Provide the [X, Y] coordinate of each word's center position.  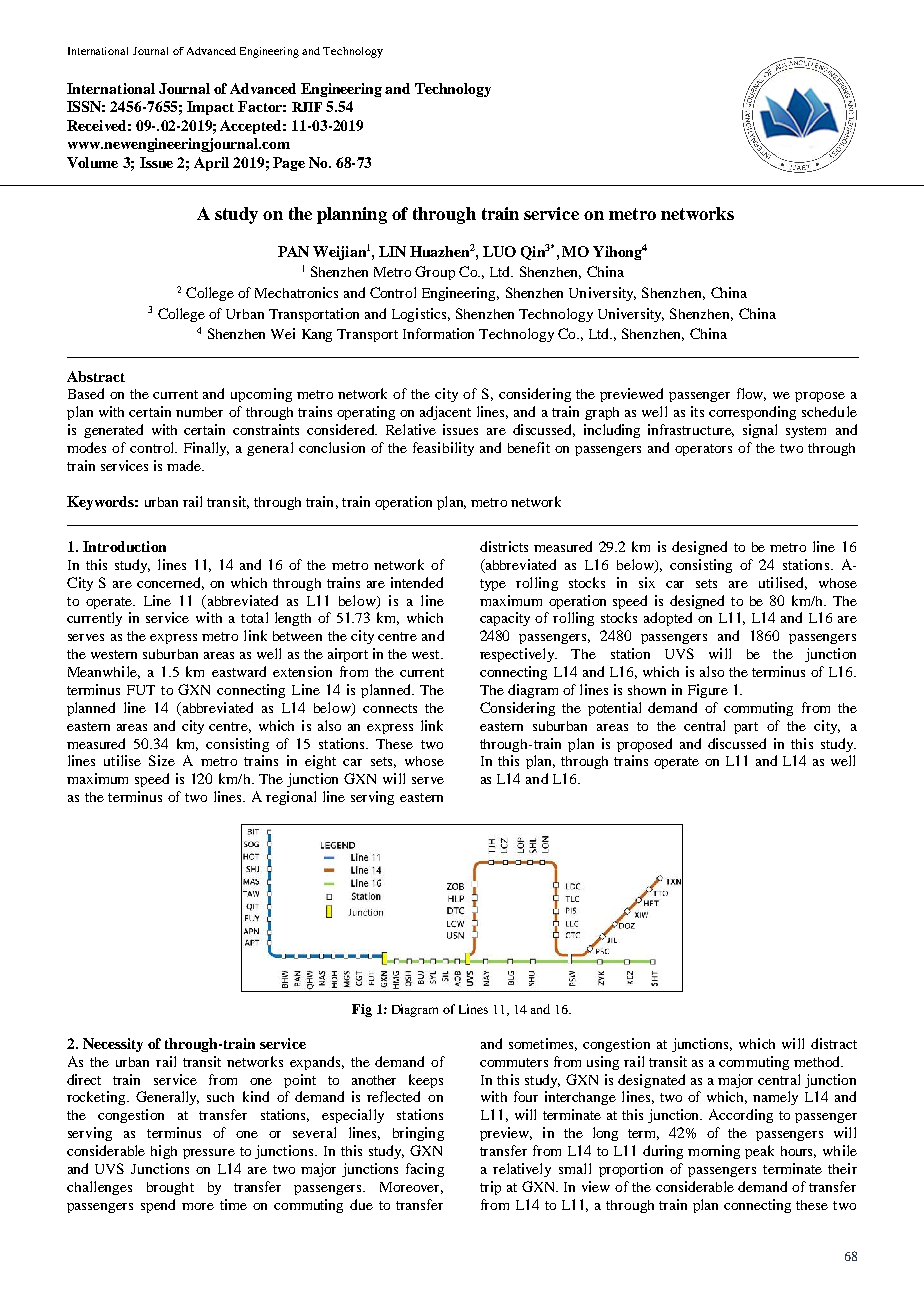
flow [751, 394]
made [185, 465]
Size [162, 760]
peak [759, 1152]
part [746, 728]
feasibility [443, 449]
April [211, 164]
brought [170, 1188]
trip [490, 1188]
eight [320, 762]
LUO [499, 251]
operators [703, 450]
